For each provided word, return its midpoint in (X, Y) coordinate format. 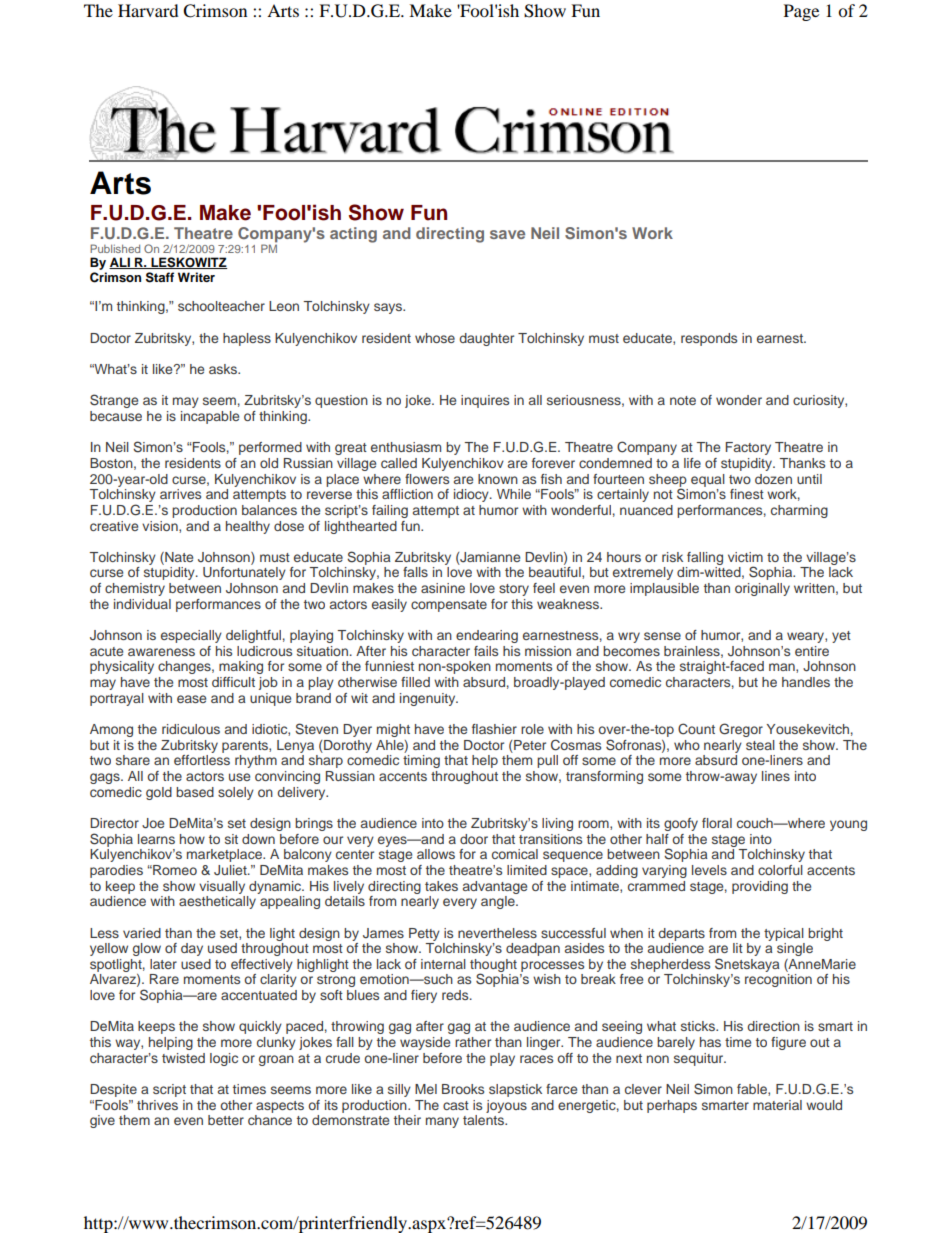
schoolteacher (221, 306)
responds (709, 339)
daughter (486, 339)
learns (156, 839)
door (474, 839)
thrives (157, 1105)
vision (161, 527)
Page (801, 12)
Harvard (148, 10)
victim (745, 557)
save (507, 234)
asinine (443, 588)
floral (717, 823)
